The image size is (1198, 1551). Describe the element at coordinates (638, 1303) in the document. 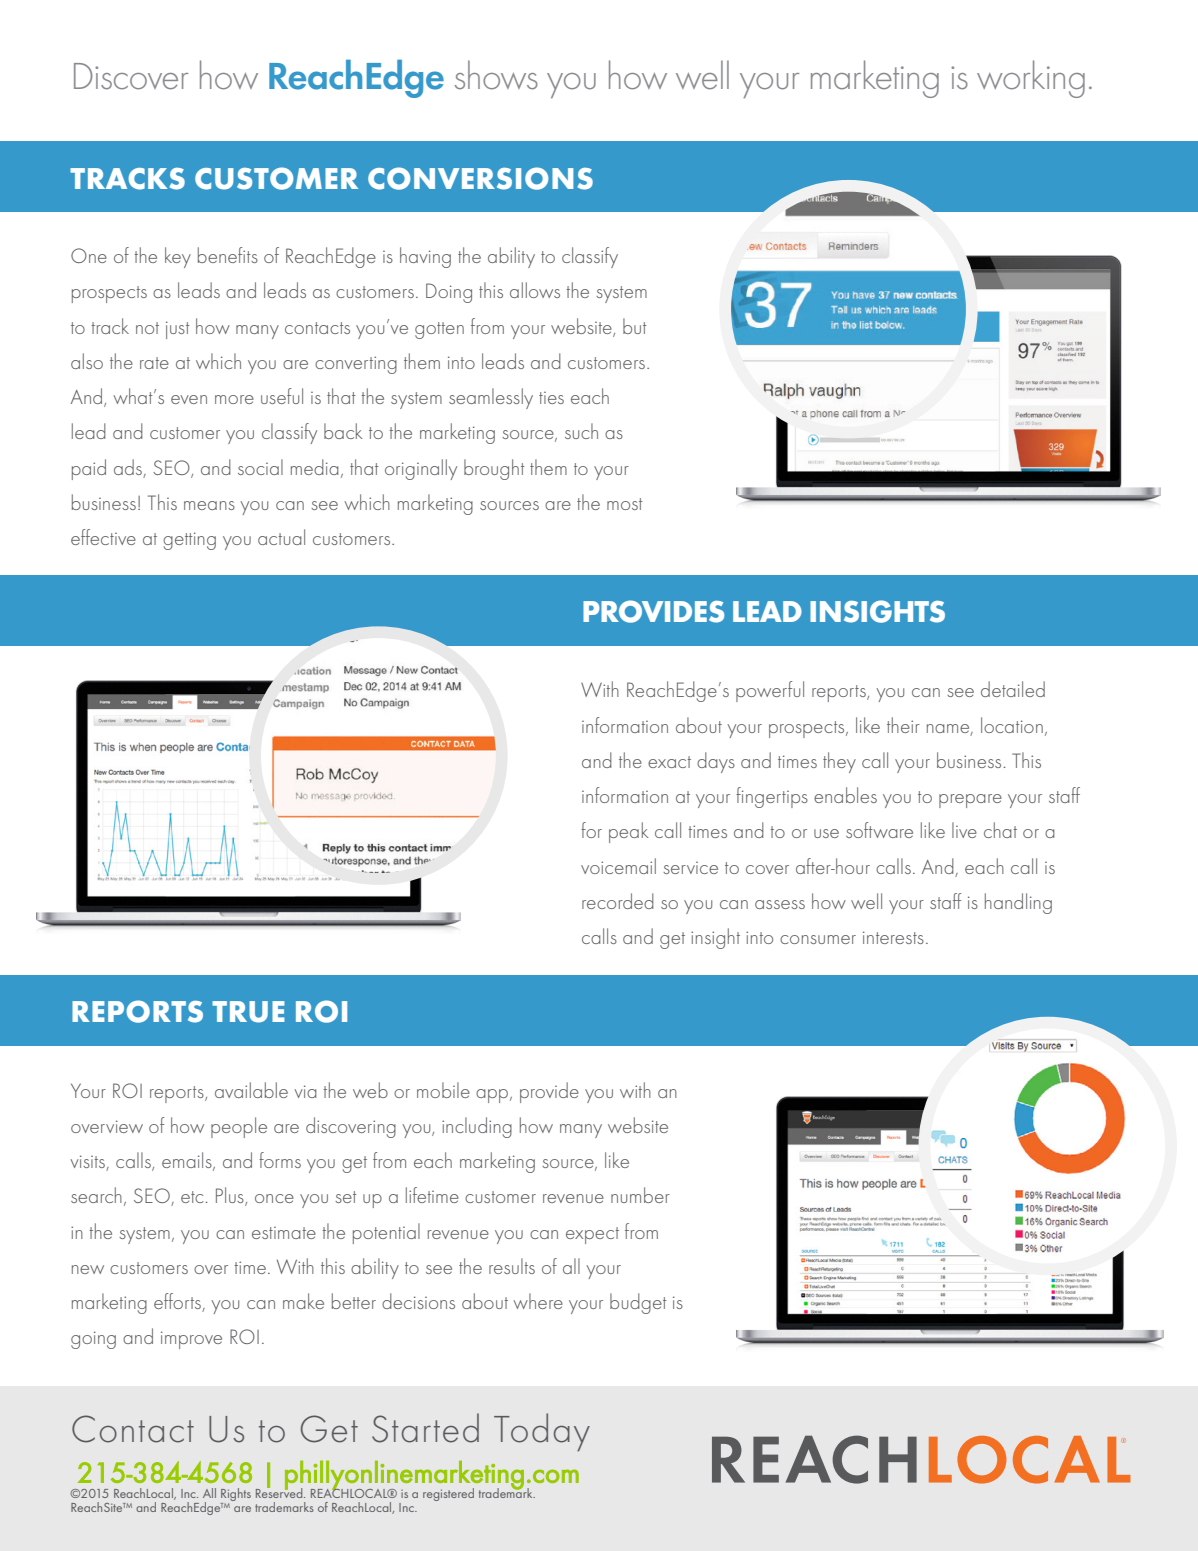

I see `budget` at that location.
